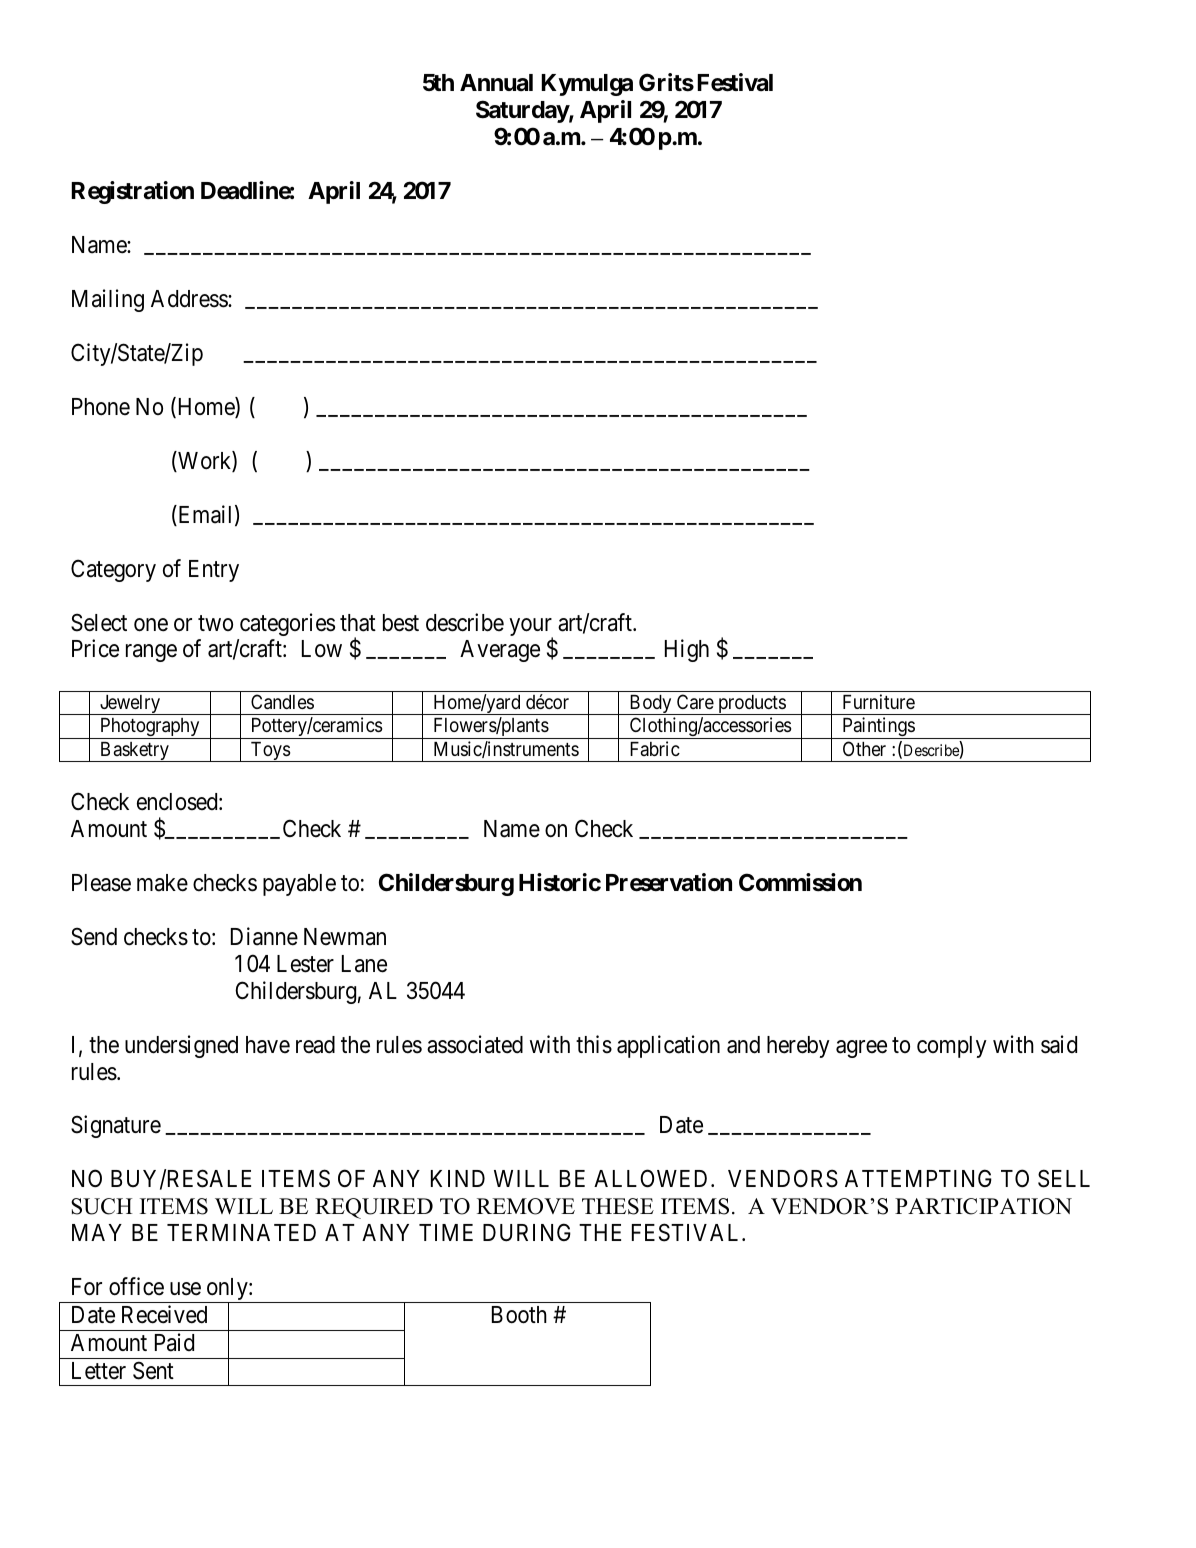  Describe the element at coordinates (264, 936) in the document. I see `Dianne` at that location.
